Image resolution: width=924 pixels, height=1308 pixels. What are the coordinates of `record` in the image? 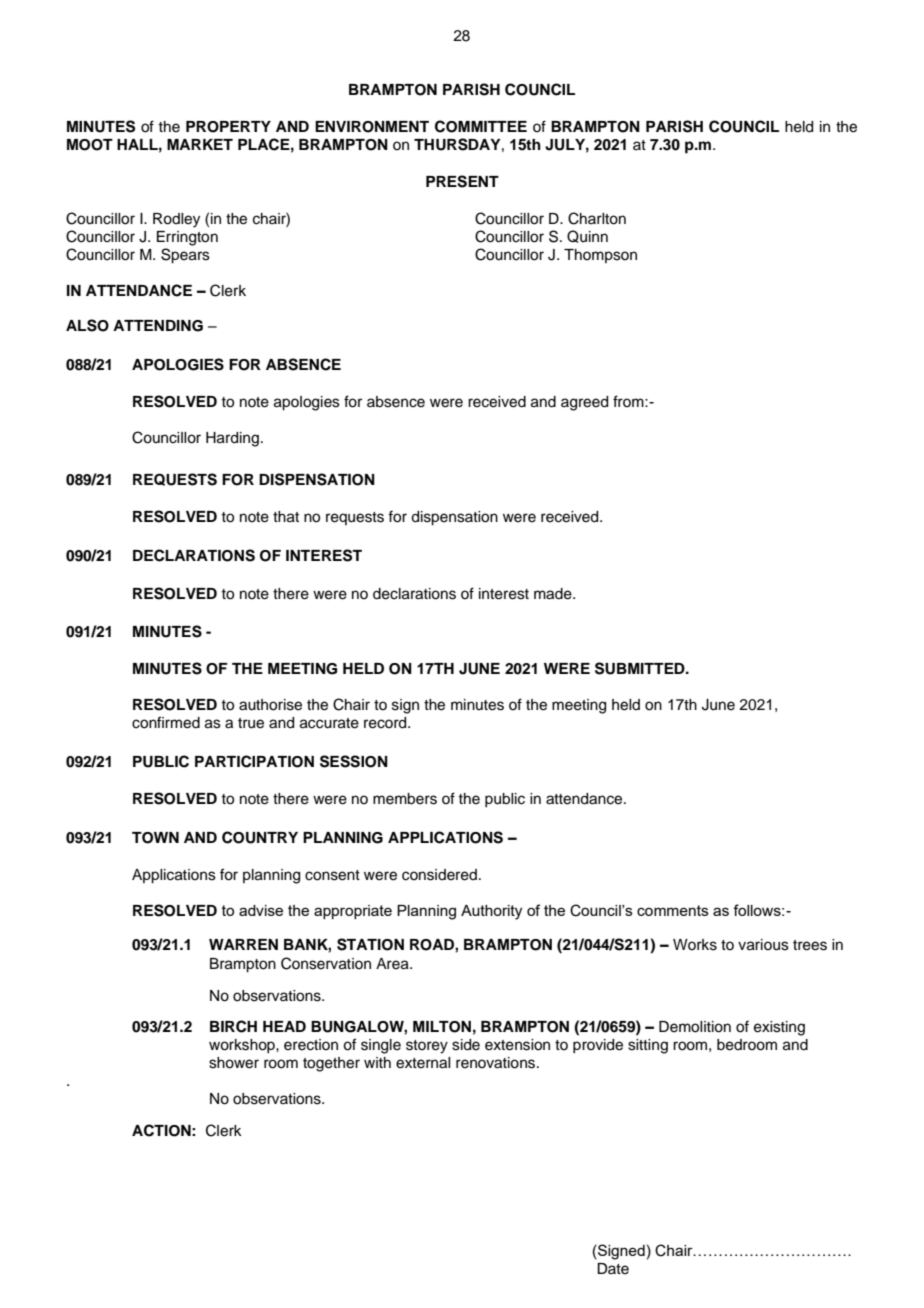 It's located at (386, 723).
